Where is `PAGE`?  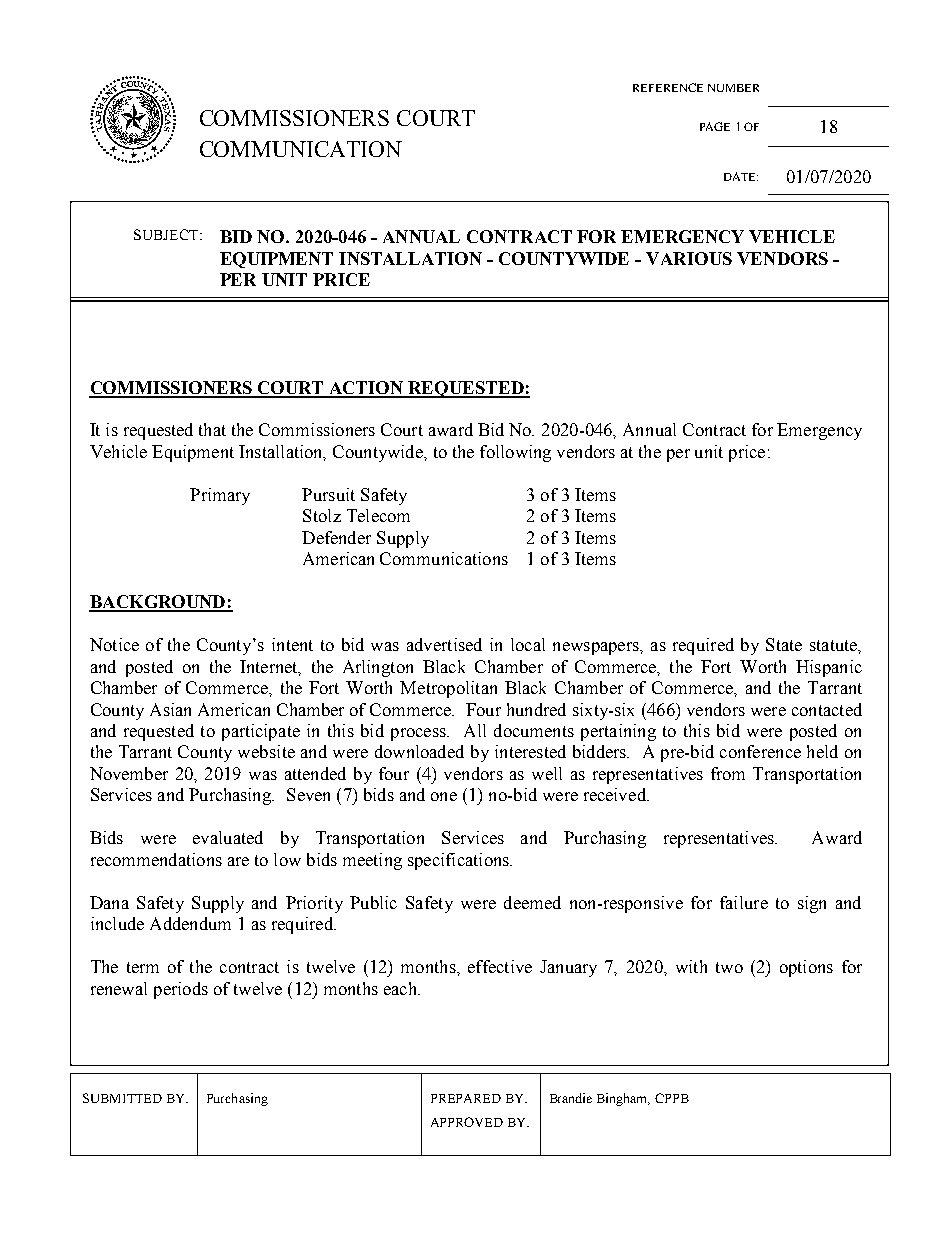
PAGE is located at coordinates (715, 126).
